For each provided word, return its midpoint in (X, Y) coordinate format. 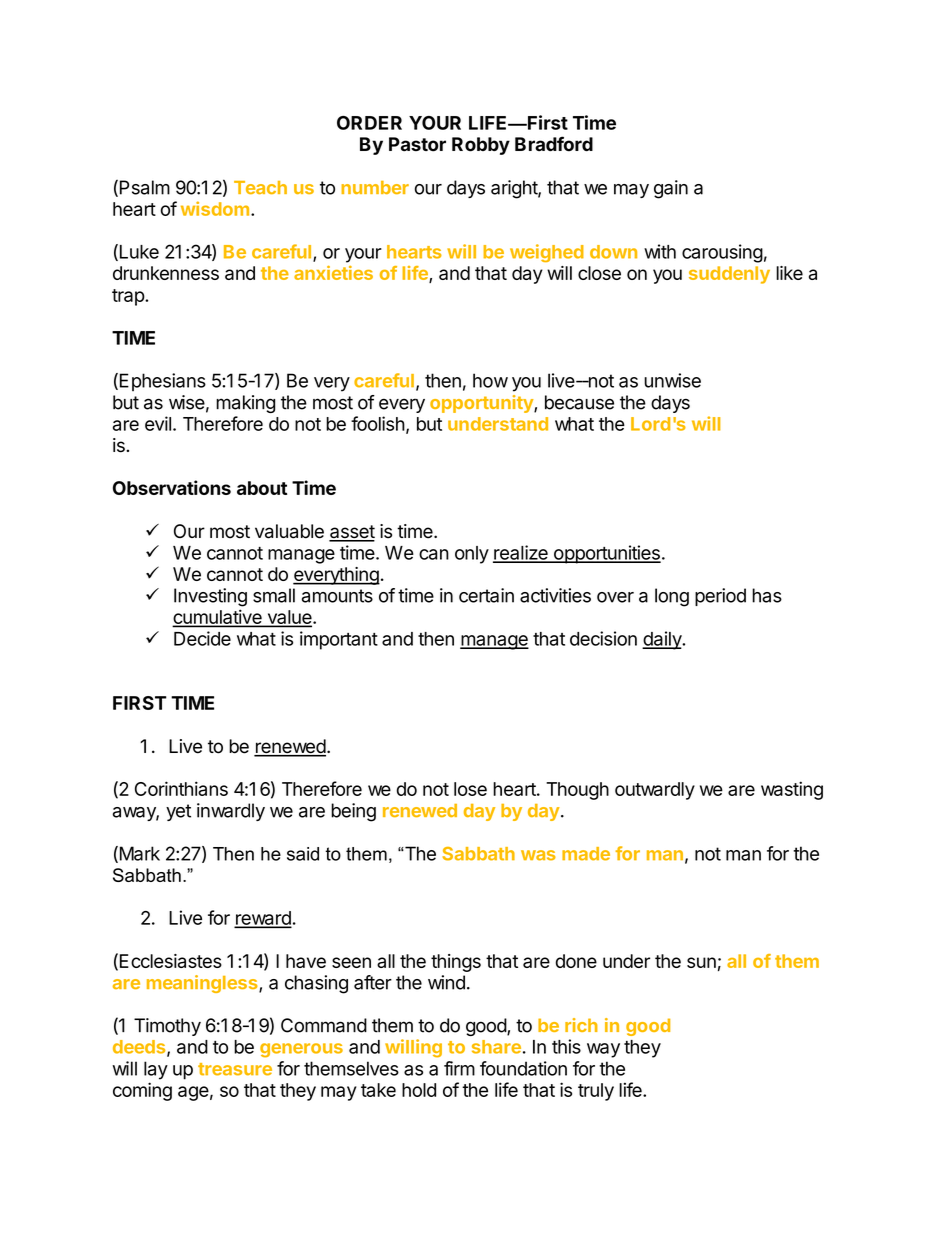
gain (671, 189)
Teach (260, 187)
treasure (235, 1069)
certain (486, 595)
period (720, 597)
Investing (210, 597)
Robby (481, 146)
